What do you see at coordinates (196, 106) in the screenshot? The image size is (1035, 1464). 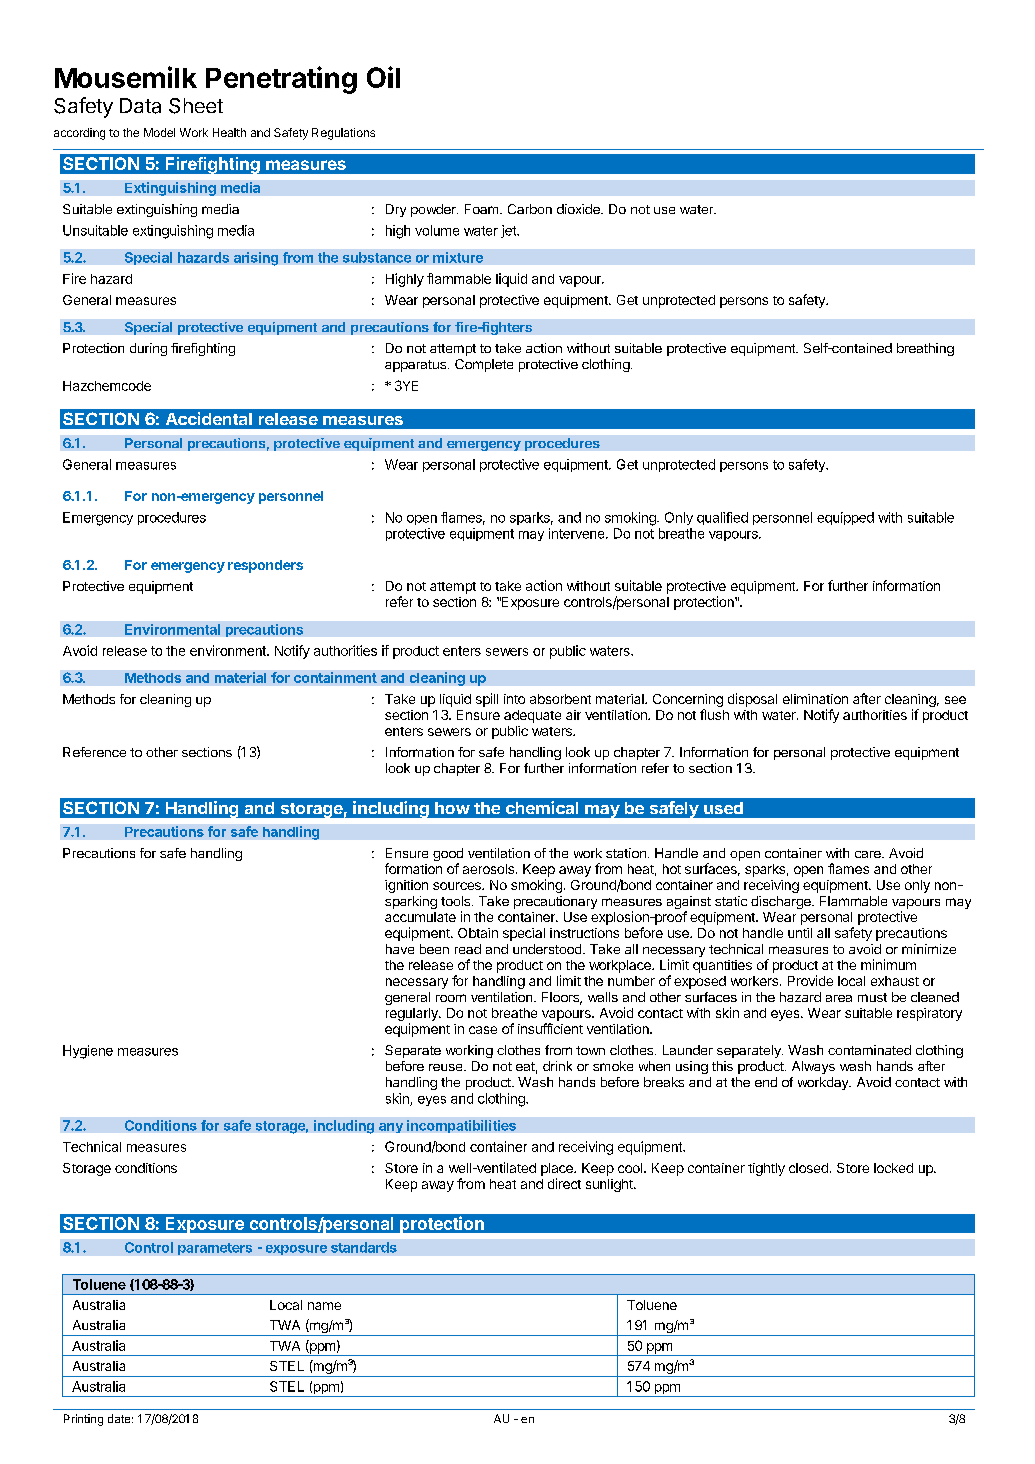 I see `Sheet` at bounding box center [196, 106].
